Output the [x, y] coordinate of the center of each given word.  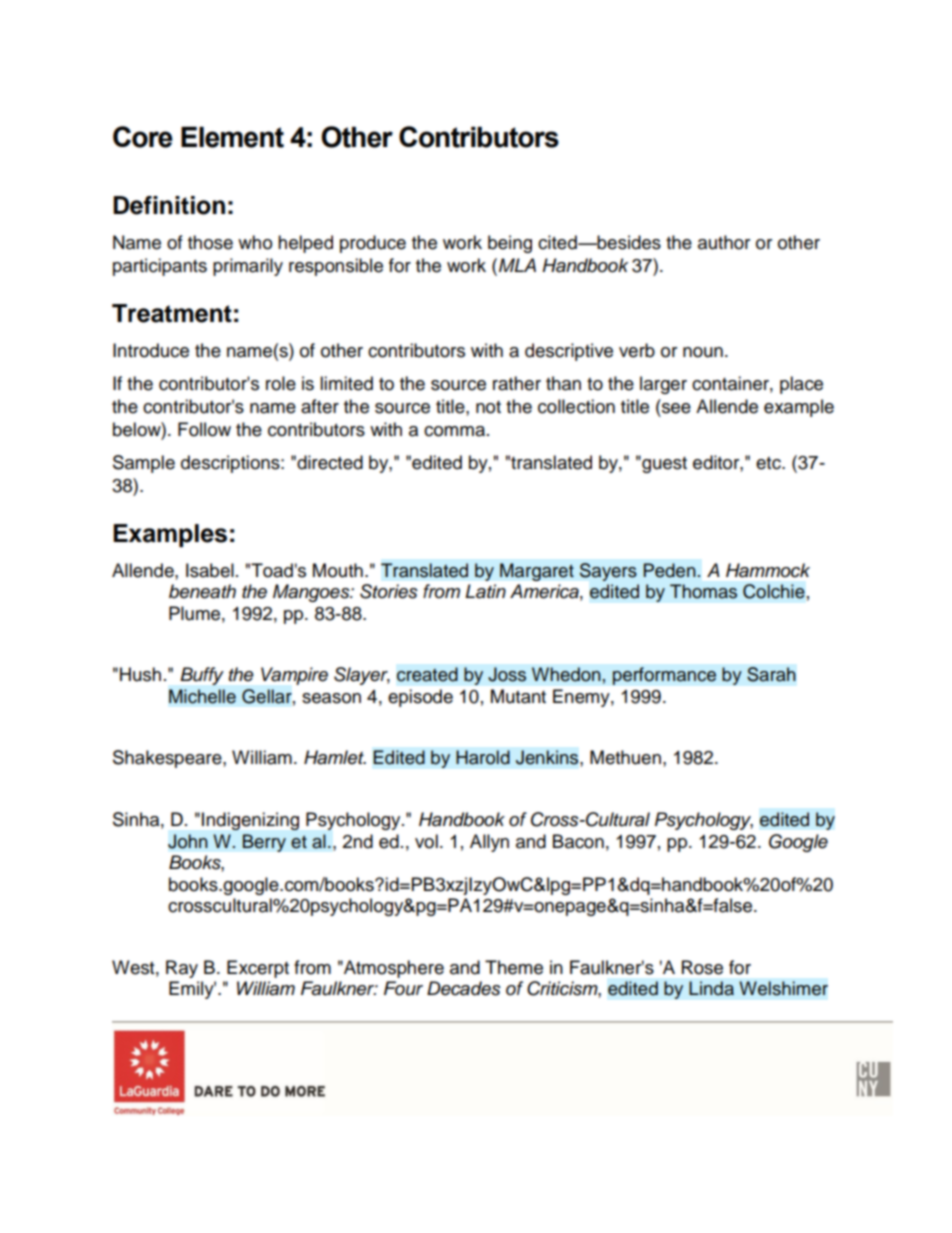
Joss [507, 674]
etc [769, 463]
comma [454, 431]
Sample [144, 464]
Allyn [489, 843]
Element [232, 137]
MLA [517, 265]
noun [703, 352]
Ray [182, 969]
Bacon [578, 841]
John [188, 841]
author [724, 242]
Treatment [172, 313]
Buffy [202, 676]
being [510, 244]
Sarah [771, 674]
